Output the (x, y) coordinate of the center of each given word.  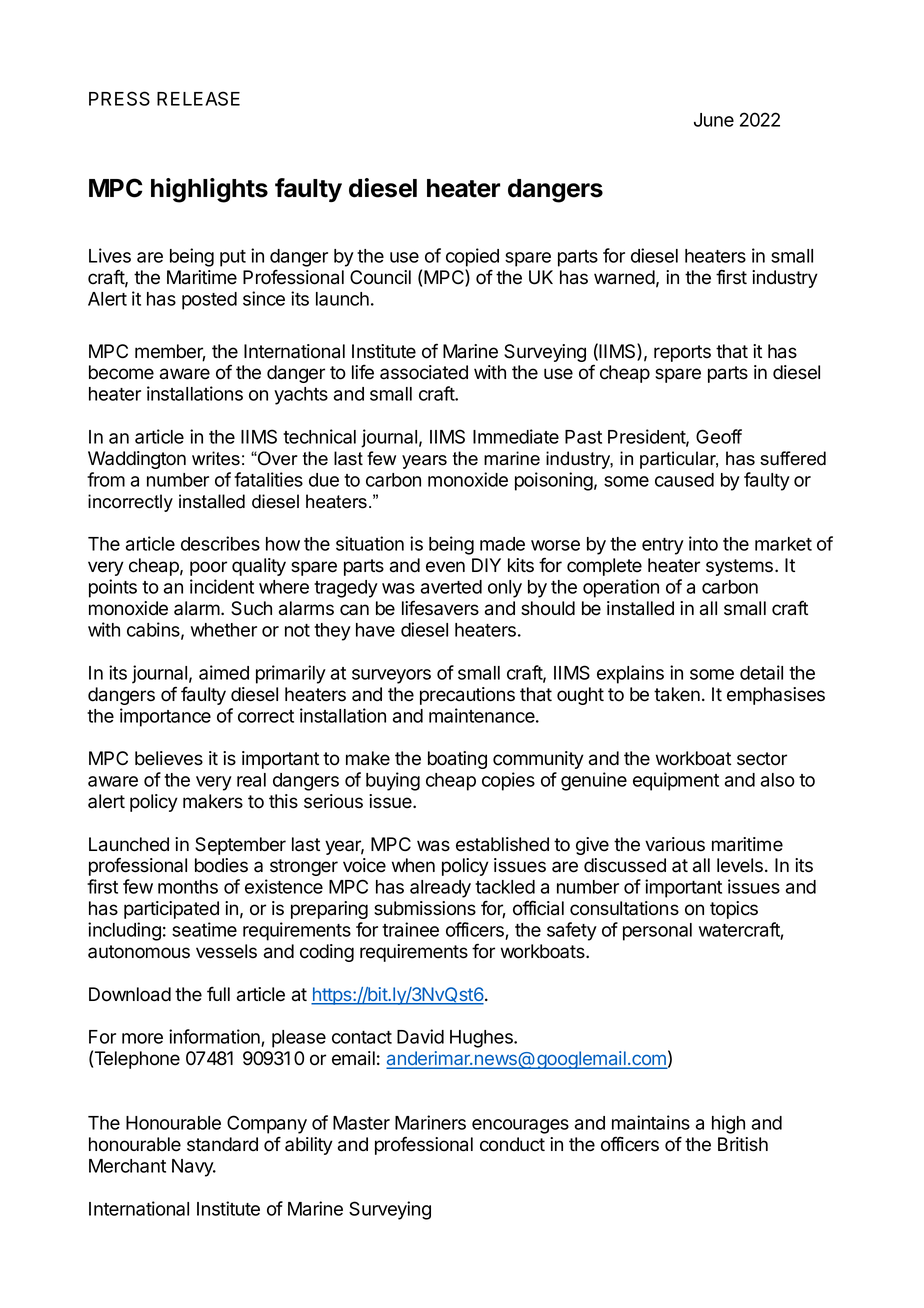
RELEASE (198, 98)
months (188, 887)
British (743, 1144)
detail (761, 672)
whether (224, 630)
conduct (512, 1144)
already (440, 889)
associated (424, 372)
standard (222, 1144)
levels (741, 865)
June (714, 120)
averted (451, 587)
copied (472, 257)
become (121, 372)
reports (682, 353)
